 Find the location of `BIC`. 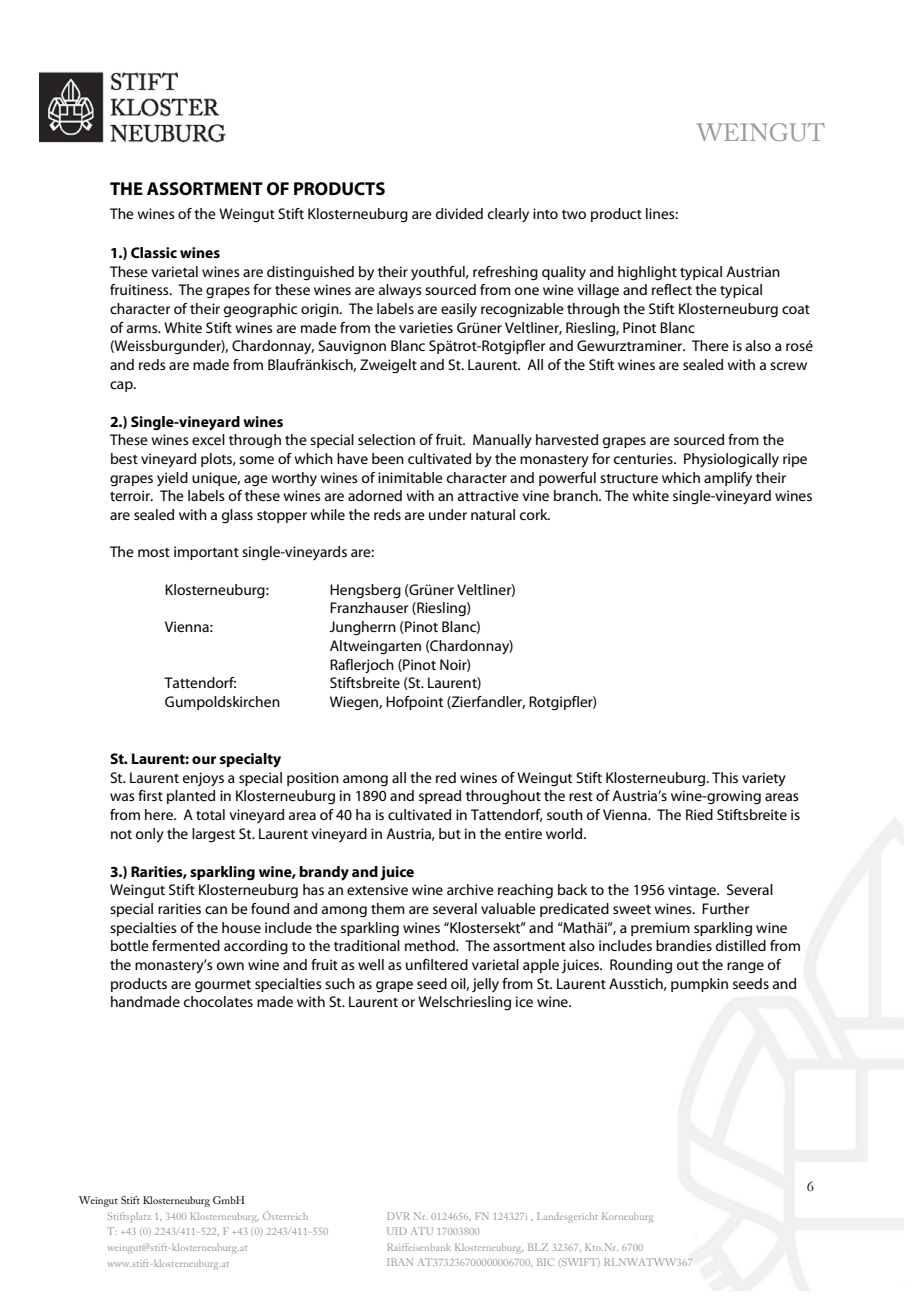

BIC is located at coordinates (545, 1262).
